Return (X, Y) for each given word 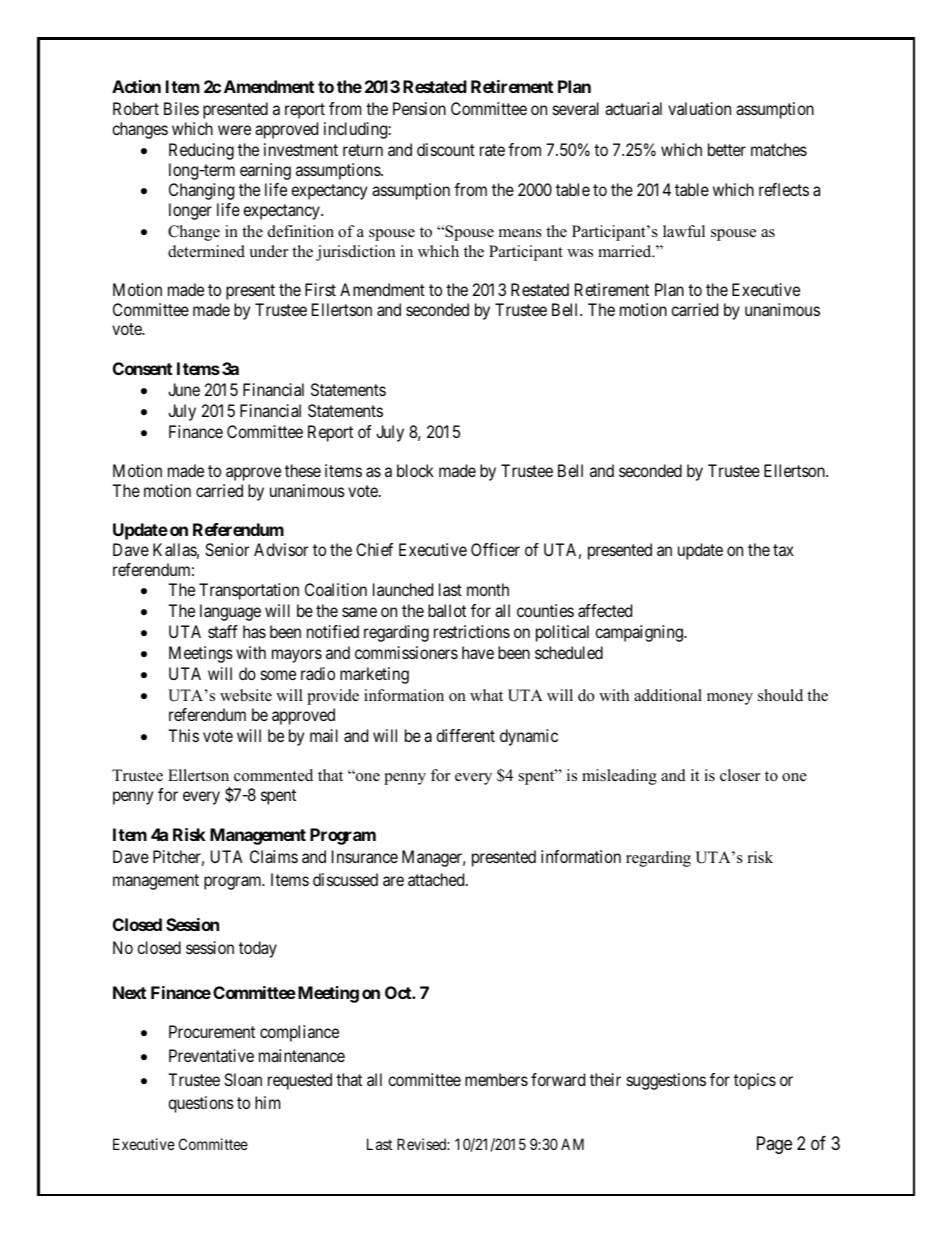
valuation (699, 108)
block (415, 470)
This (183, 735)
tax (783, 550)
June (184, 389)
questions (201, 1104)
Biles (181, 108)
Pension (419, 108)
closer (740, 775)
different (465, 735)
